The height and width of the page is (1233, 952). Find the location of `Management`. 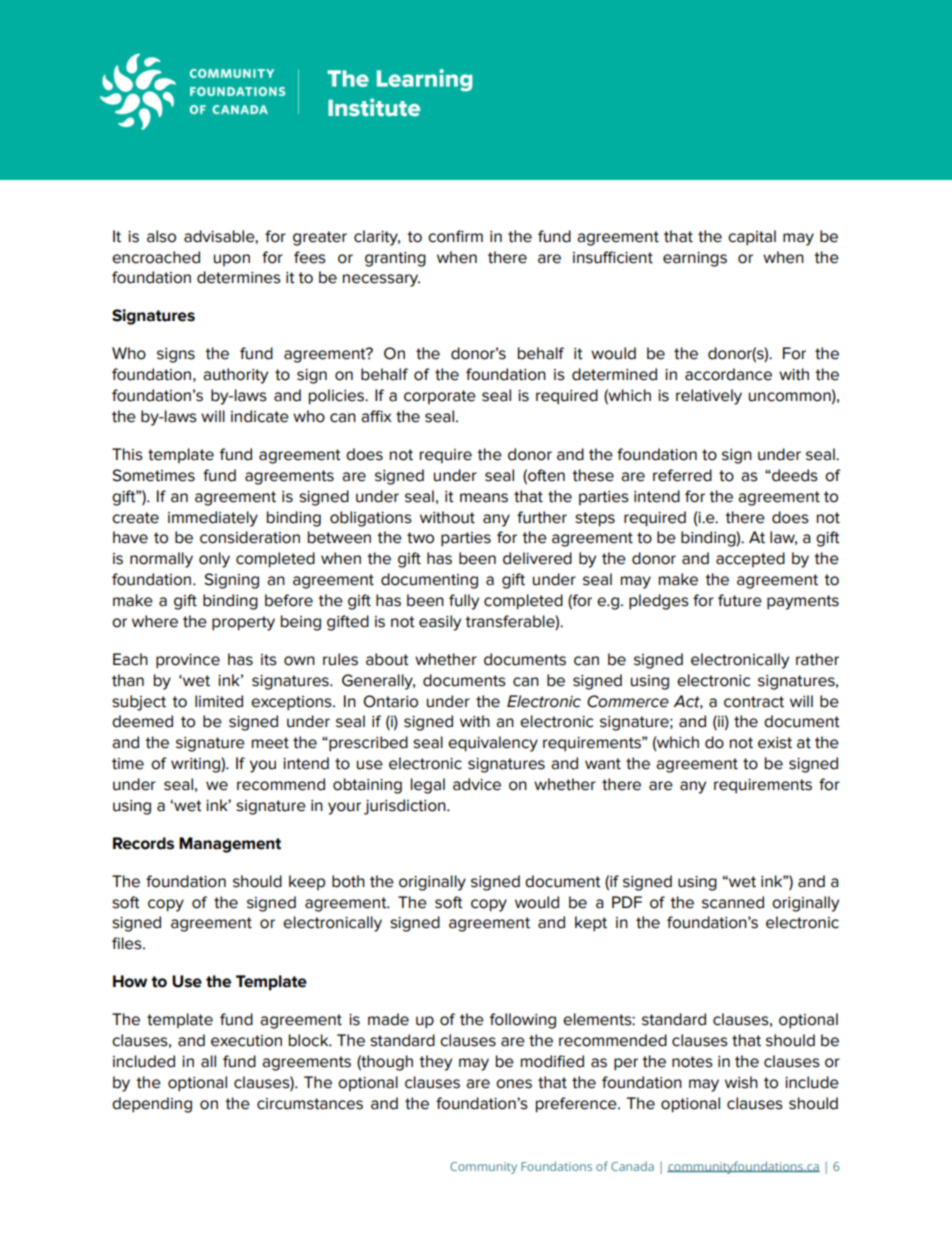

Management is located at coordinates (230, 845).
